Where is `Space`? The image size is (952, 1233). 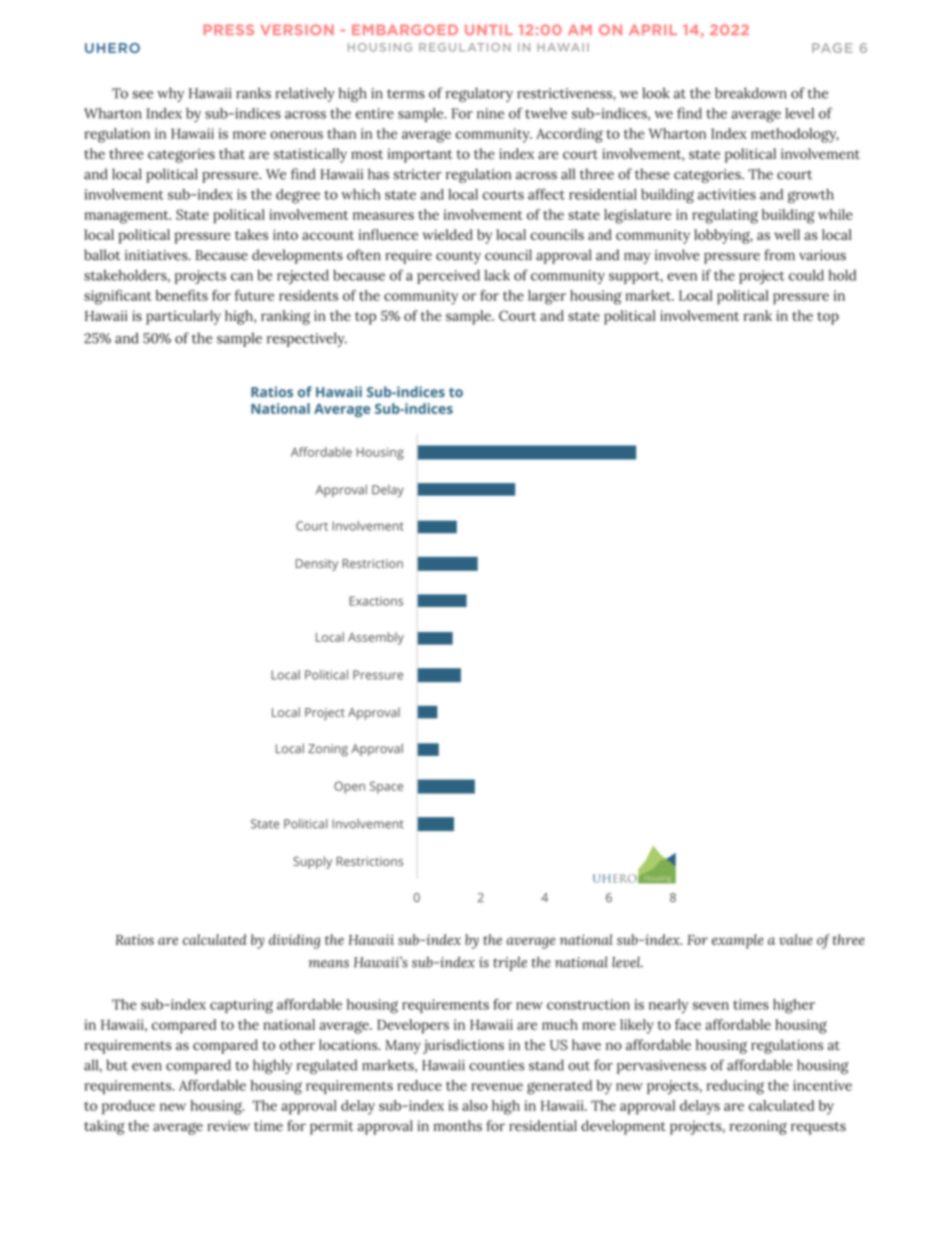 Space is located at coordinates (386, 787).
